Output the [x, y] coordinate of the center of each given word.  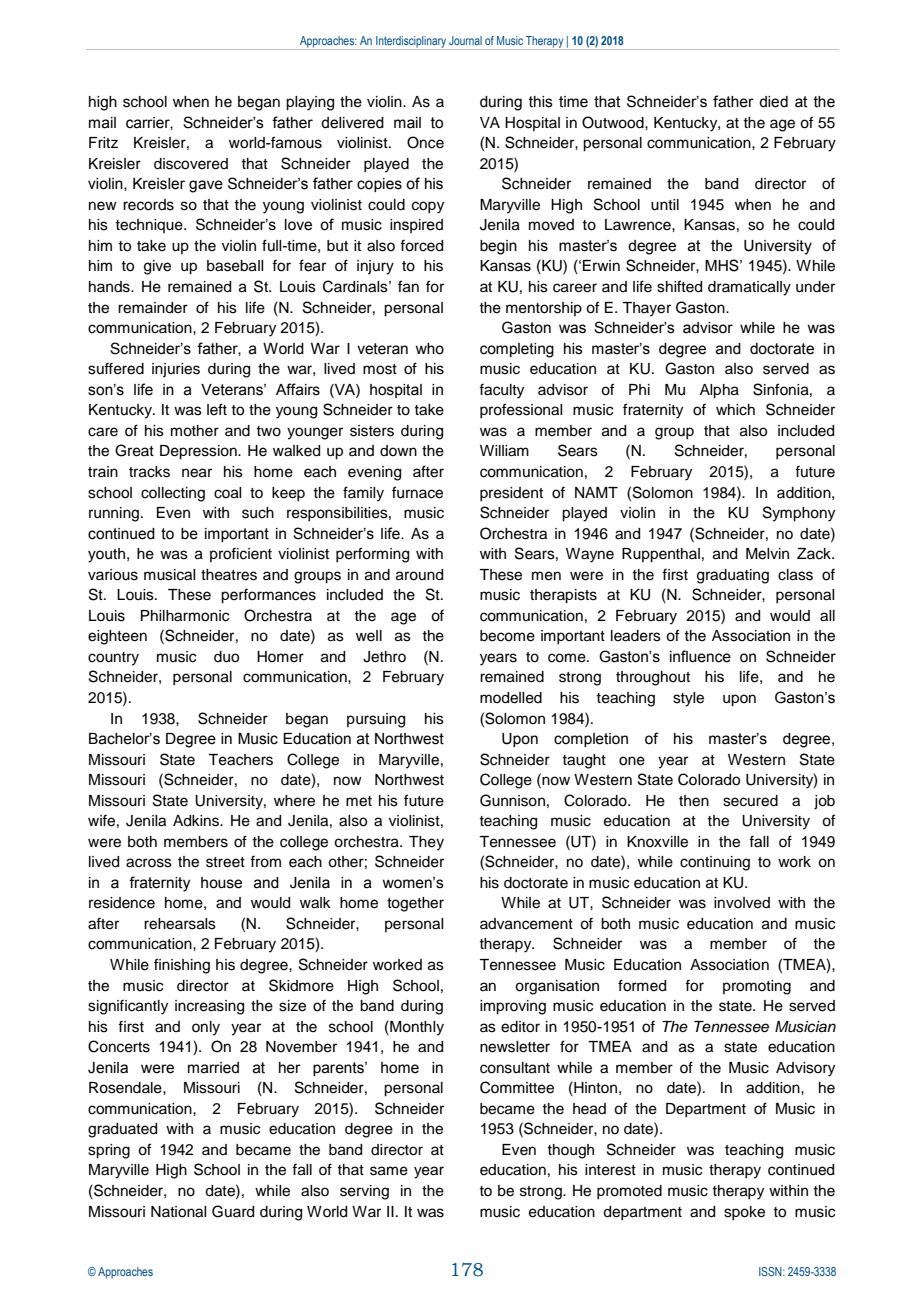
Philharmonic [185, 616]
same [389, 1171]
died [773, 102]
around [419, 575]
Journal [465, 40]
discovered [191, 164]
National [178, 1212]
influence [700, 656]
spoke [744, 1213]
